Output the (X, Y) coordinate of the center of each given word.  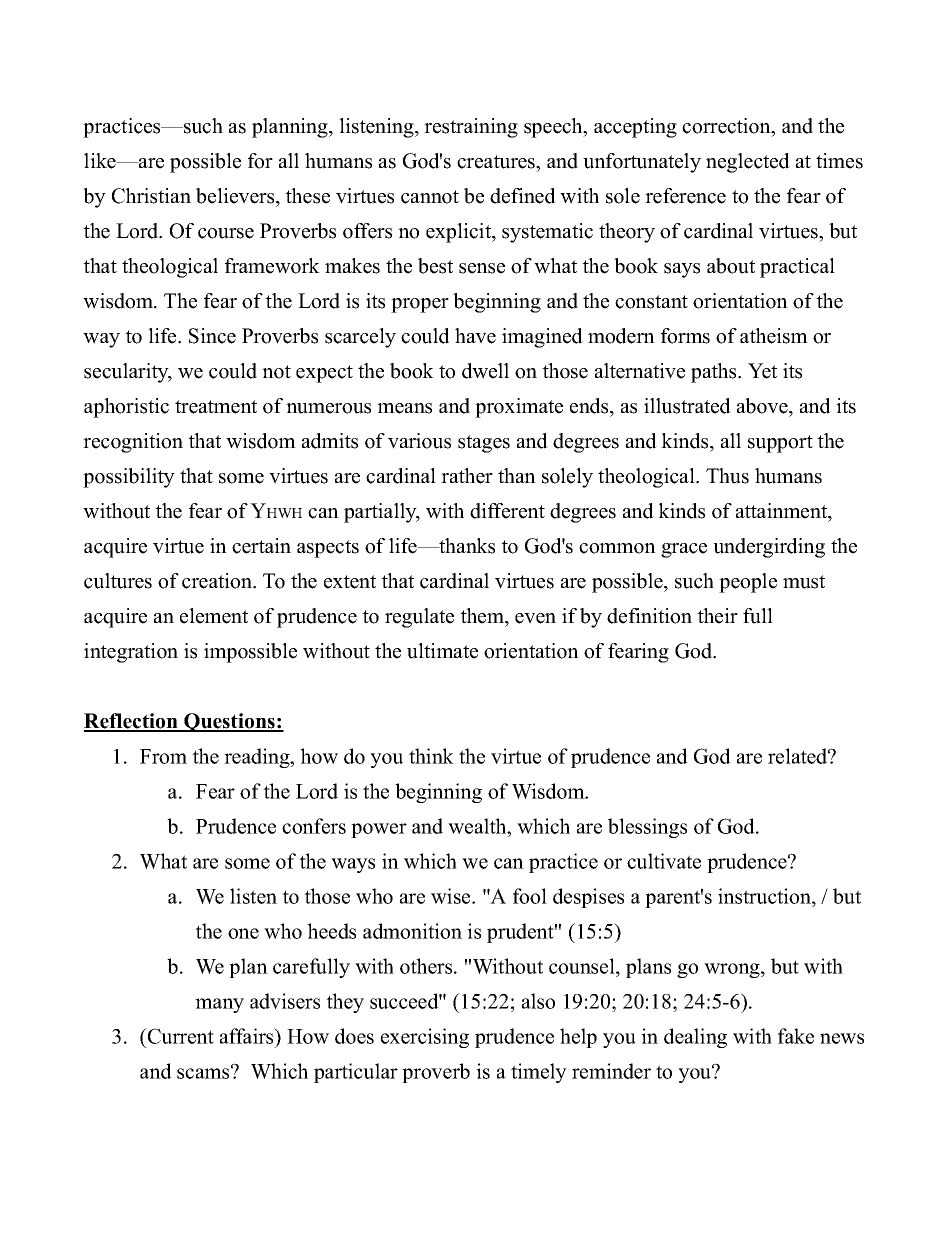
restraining (471, 128)
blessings (647, 828)
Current (180, 1036)
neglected (748, 163)
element (214, 616)
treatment (216, 407)
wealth (478, 826)
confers (314, 826)
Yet (762, 371)
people (748, 583)
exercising (425, 1038)
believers (236, 196)
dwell (485, 371)
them (483, 616)
